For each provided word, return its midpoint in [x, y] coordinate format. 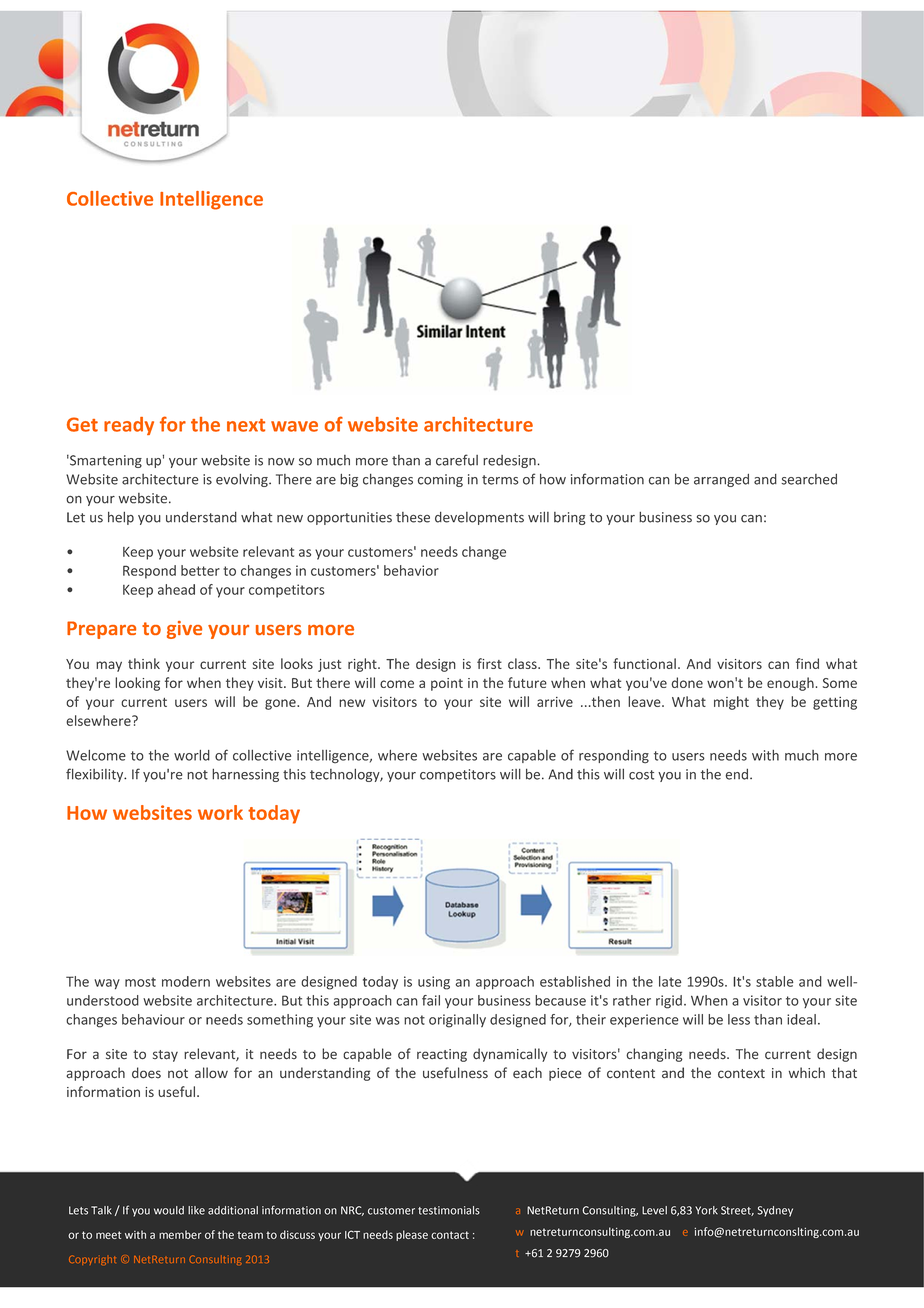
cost [641, 775]
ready [129, 426]
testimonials [449, 1210]
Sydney [775, 1211]
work [220, 812]
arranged [721, 480]
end [736, 774]
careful [457, 460]
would [169, 1210]
